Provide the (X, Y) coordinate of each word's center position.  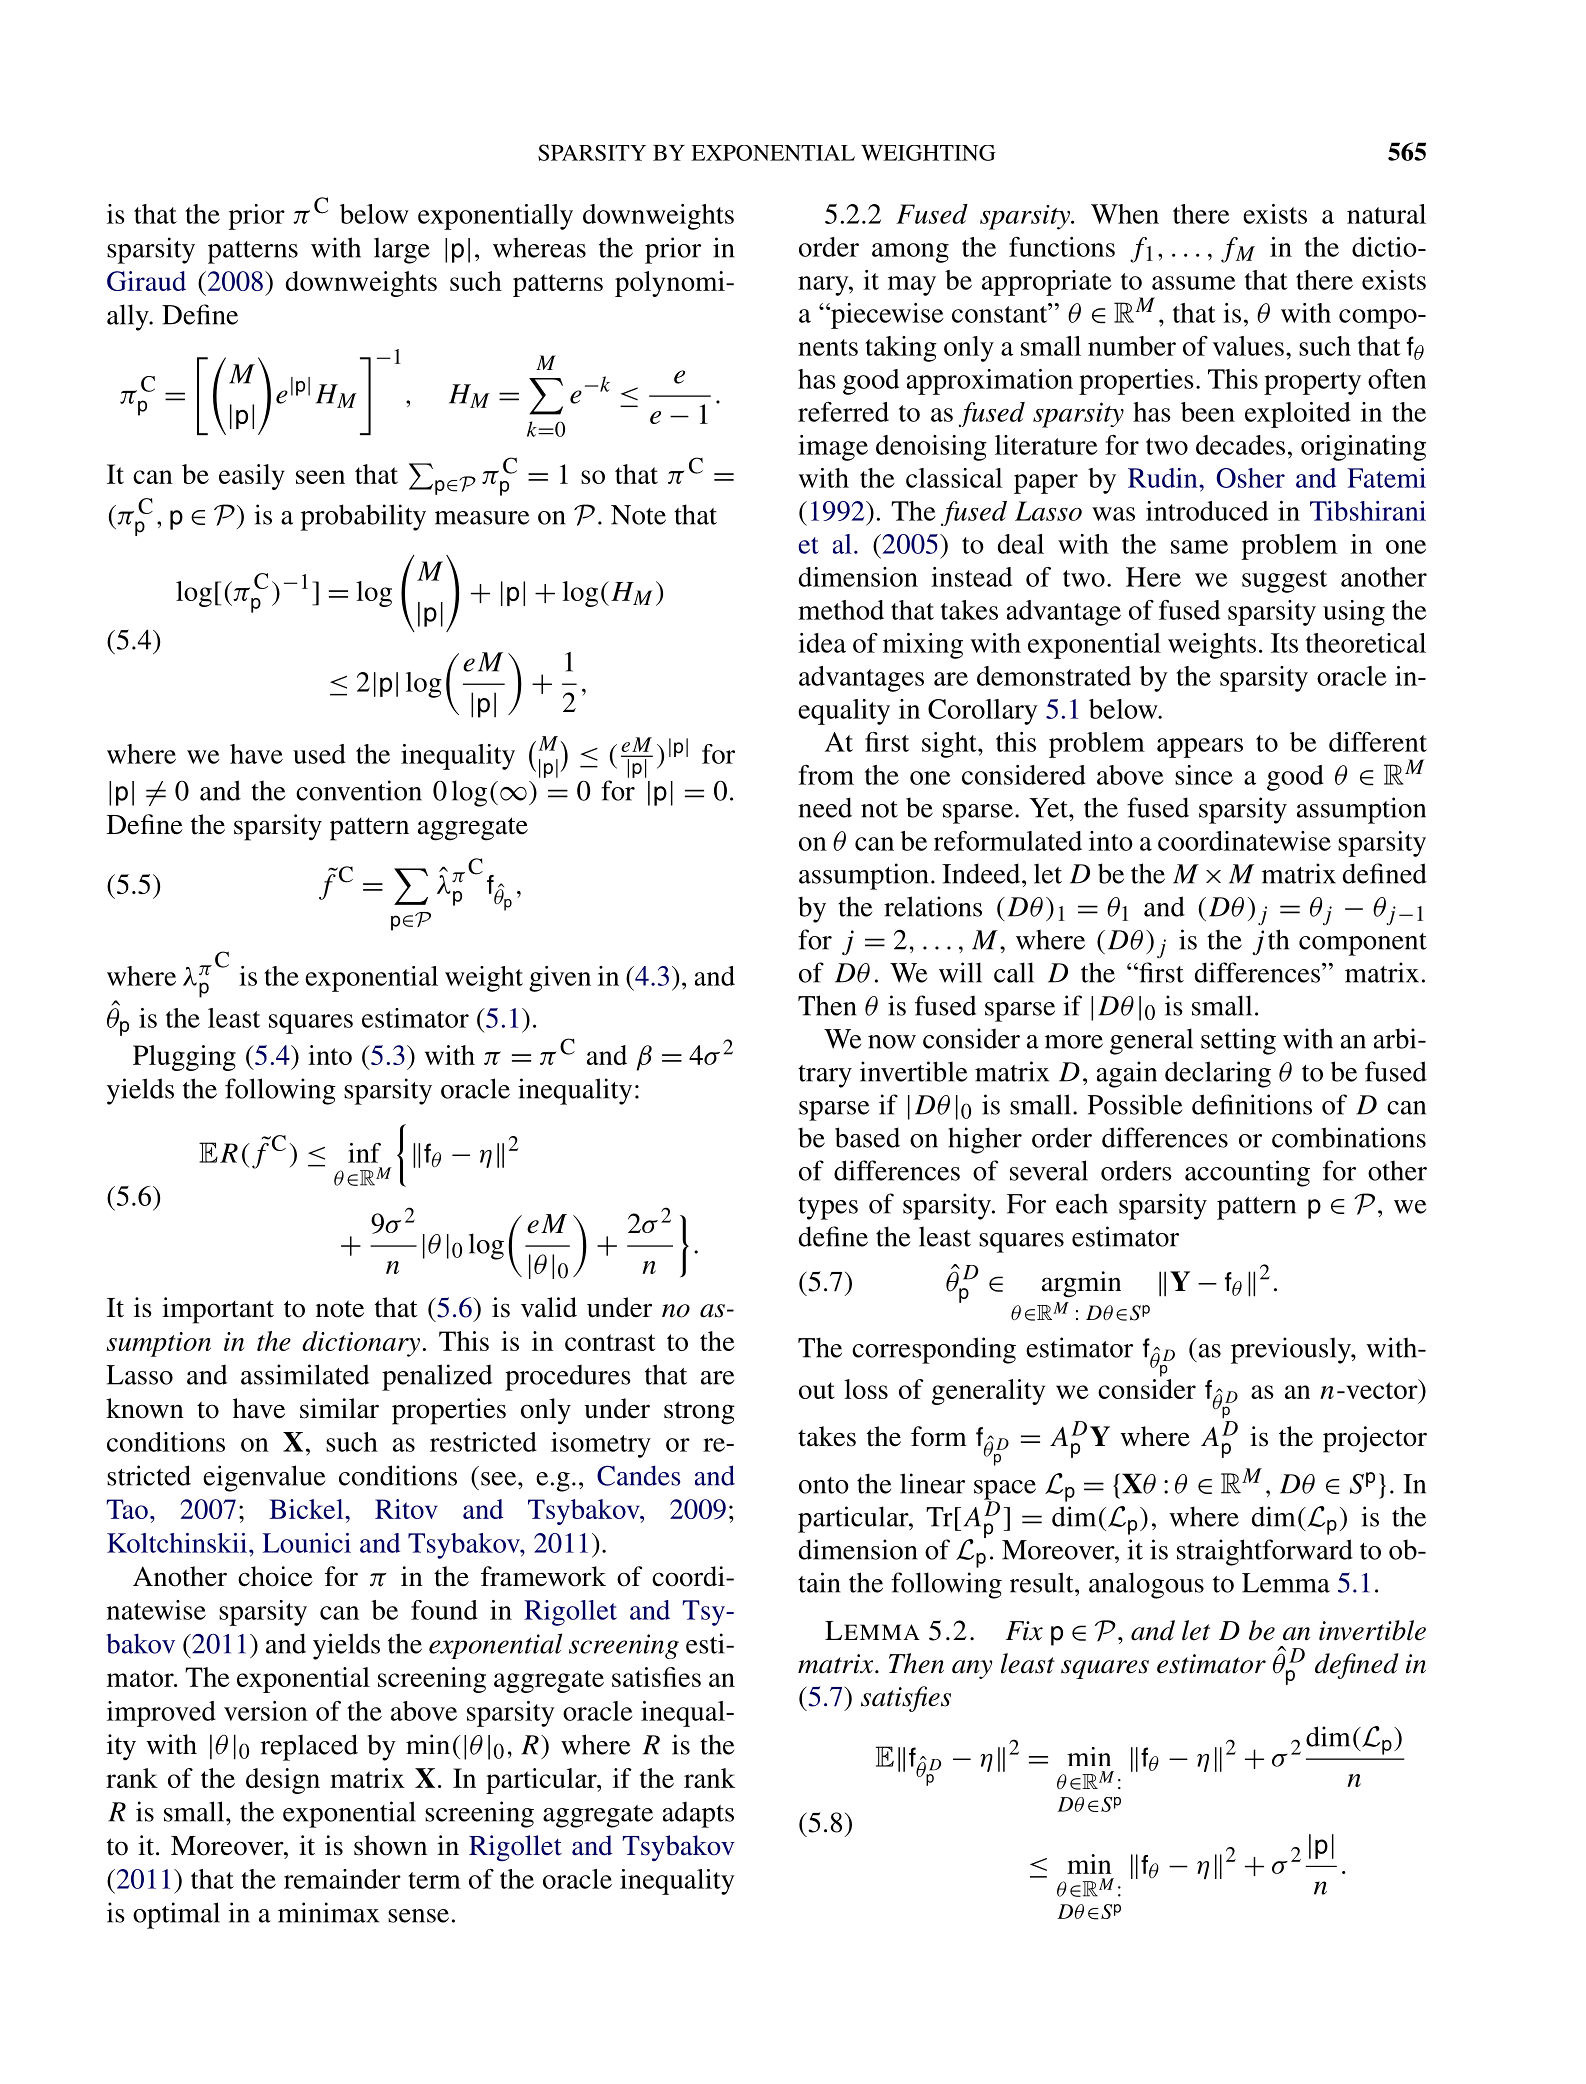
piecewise (886, 316)
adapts (698, 1814)
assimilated (305, 1374)
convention (359, 790)
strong (699, 1413)
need (825, 807)
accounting (1247, 1173)
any (972, 1669)
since (1204, 775)
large (402, 250)
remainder (342, 1879)
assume (1194, 283)
